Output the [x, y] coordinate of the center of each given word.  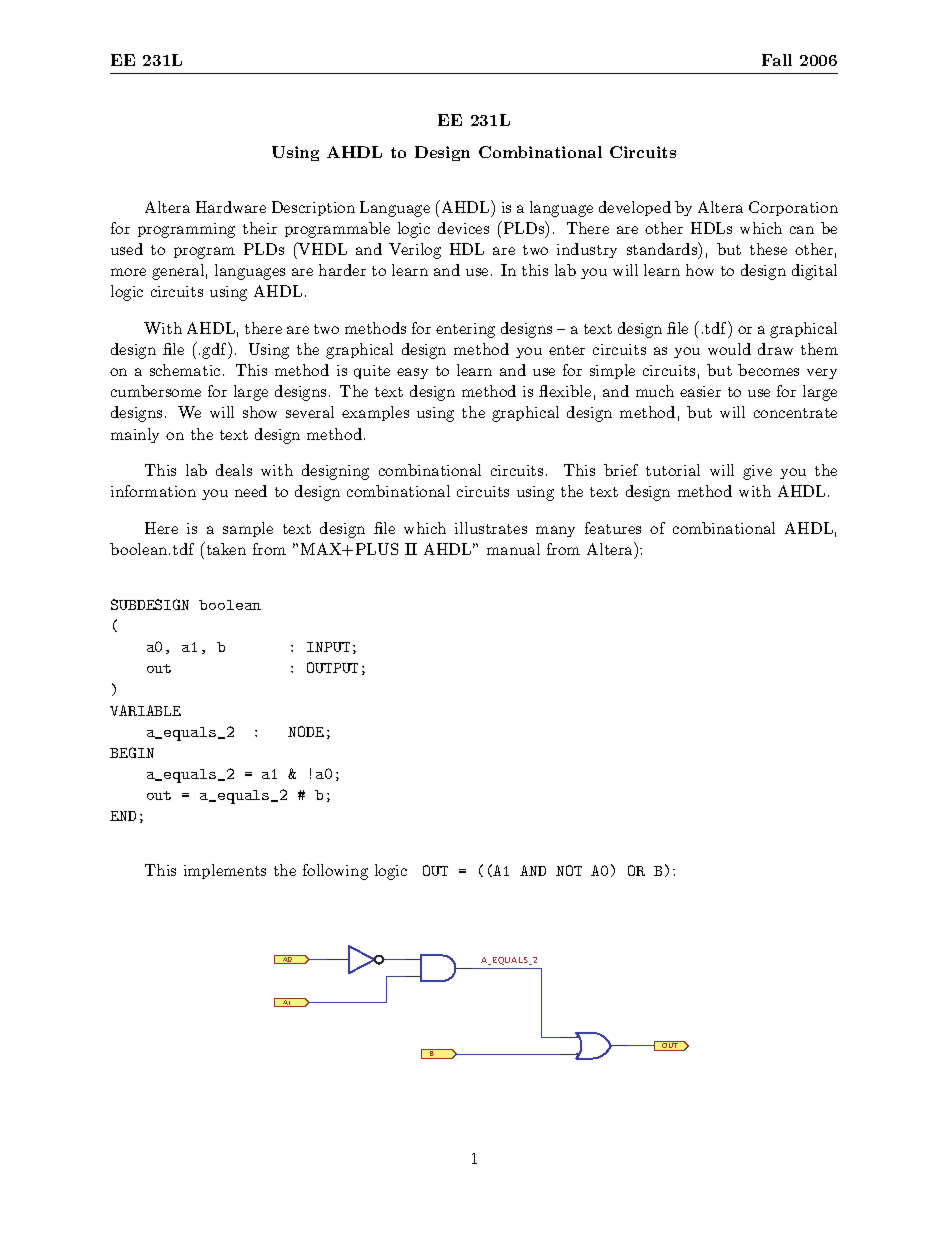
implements [225, 871]
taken [225, 548]
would [729, 349]
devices [463, 228]
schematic [185, 370]
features [613, 528]
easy [412, 373]
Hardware [231, 207]
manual [513, 549]
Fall [777, 60]
